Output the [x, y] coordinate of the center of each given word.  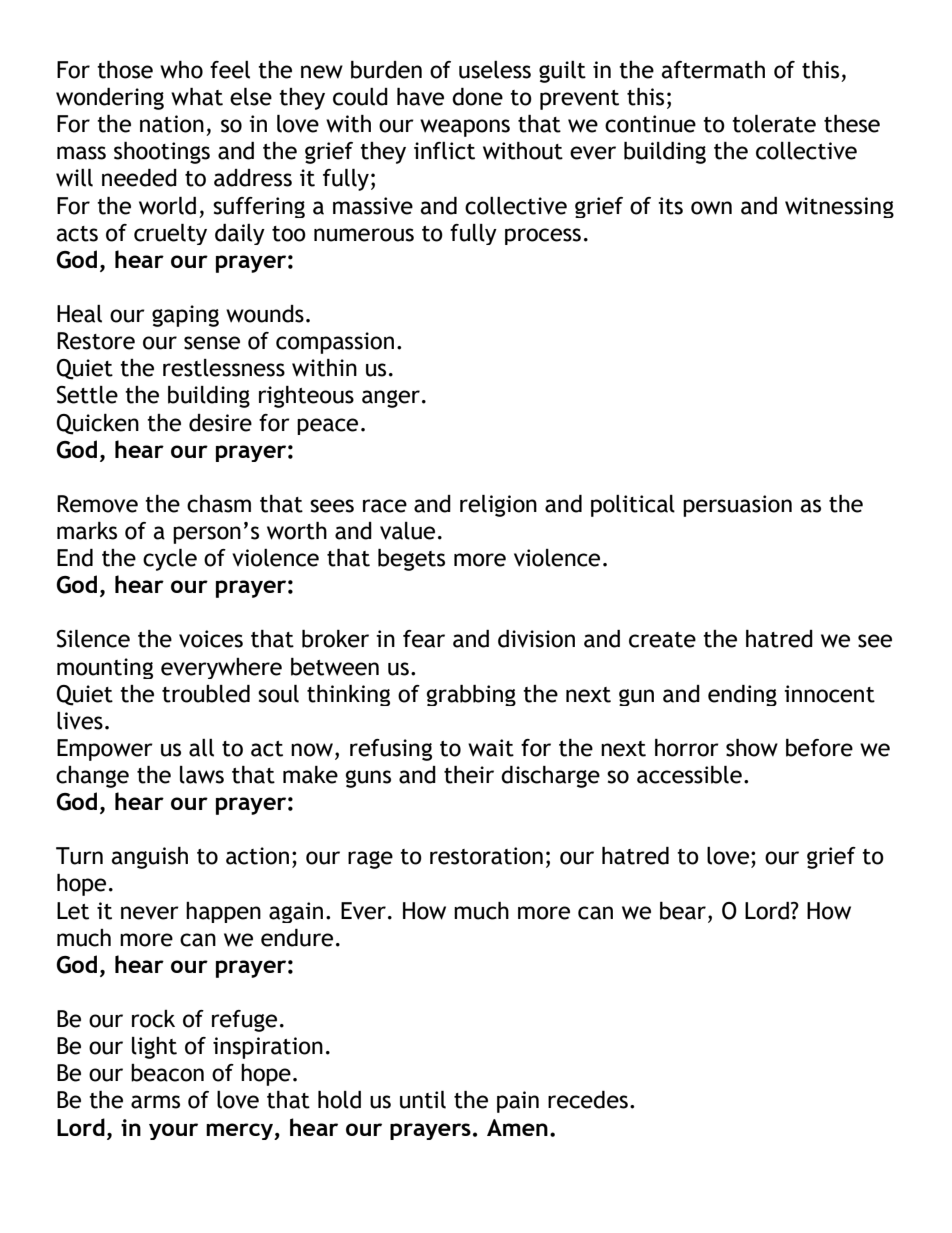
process [543, 236]
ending [742, 695]
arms [155, 1102]
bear [683, 911]
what [197, 97]
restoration [486, 856]
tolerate [774, 124]
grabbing [471, 695]
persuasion [737, 506]
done [477, 97]
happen [223, 912]
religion [498, 506]
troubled [206, 694]
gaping [185, 316]
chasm [219, 504]
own [711, 208]
